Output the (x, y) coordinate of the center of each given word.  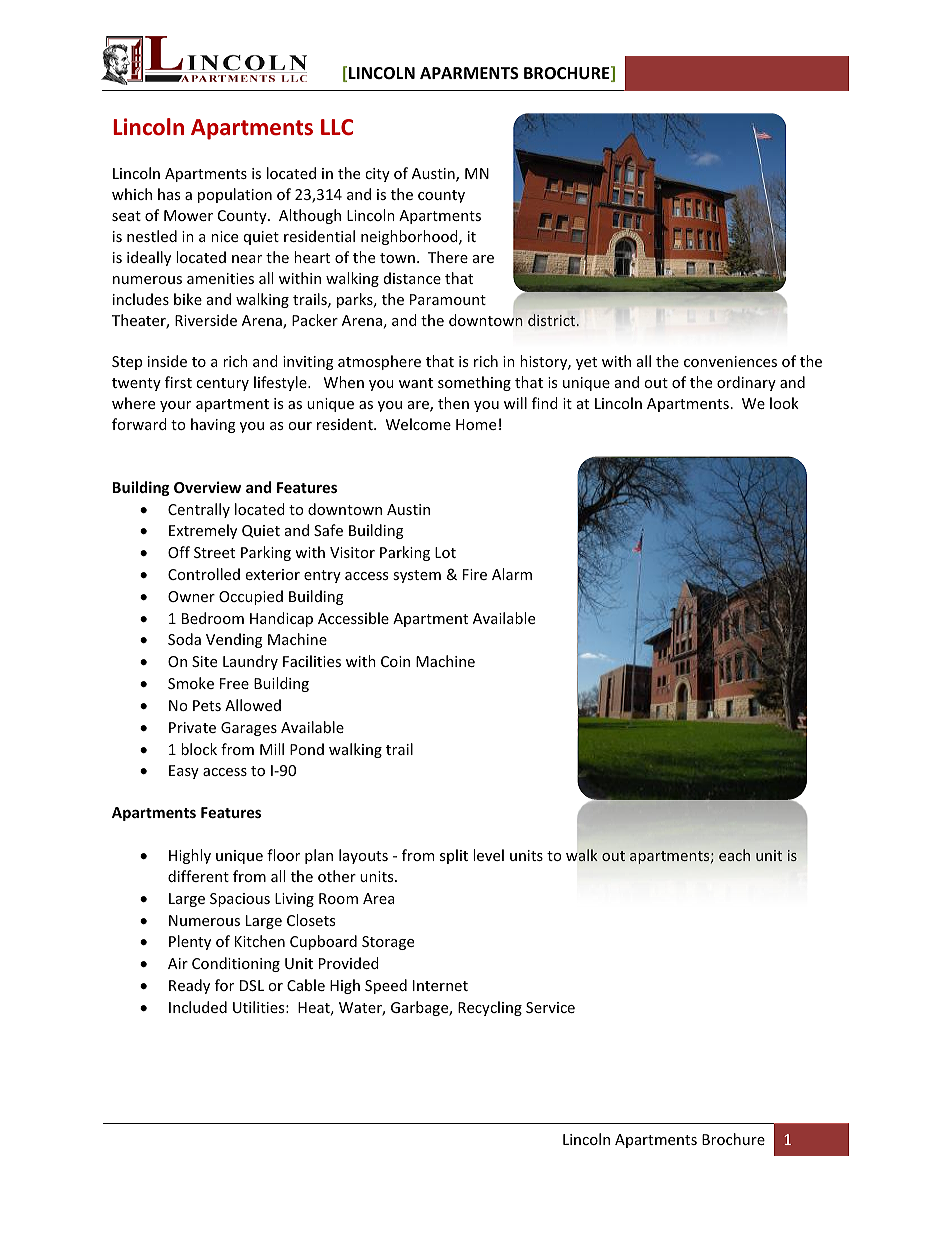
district (553, 320)
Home (476, 424)
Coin (395, 661)
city (377, 175)
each (734, 855)
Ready (189, 986)
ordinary (746, 383)
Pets (207, 705)
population (235, 195)
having (213, 425)
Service (550, 1007)
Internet (440, 985)
